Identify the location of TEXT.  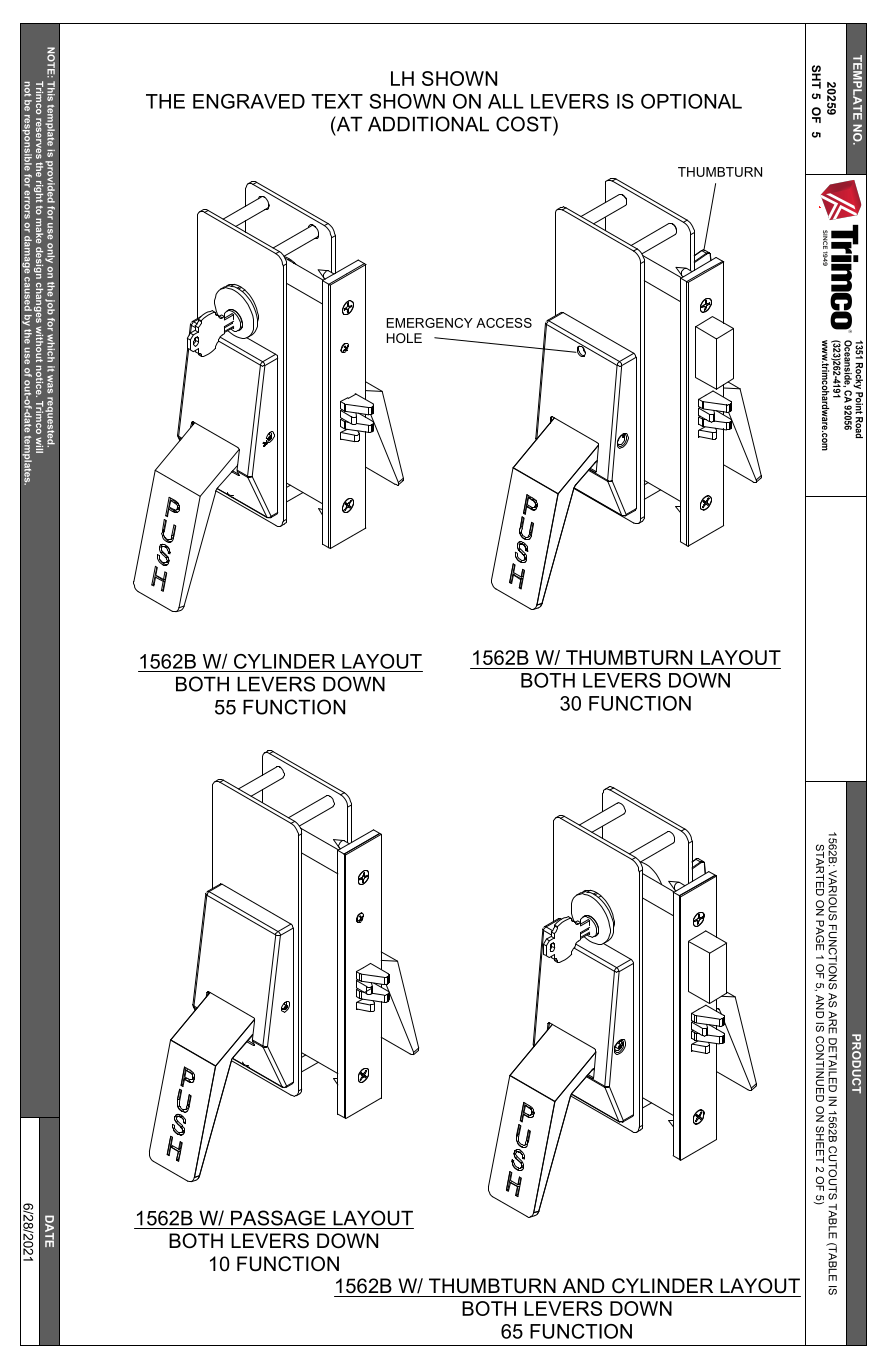
(337, 101).
